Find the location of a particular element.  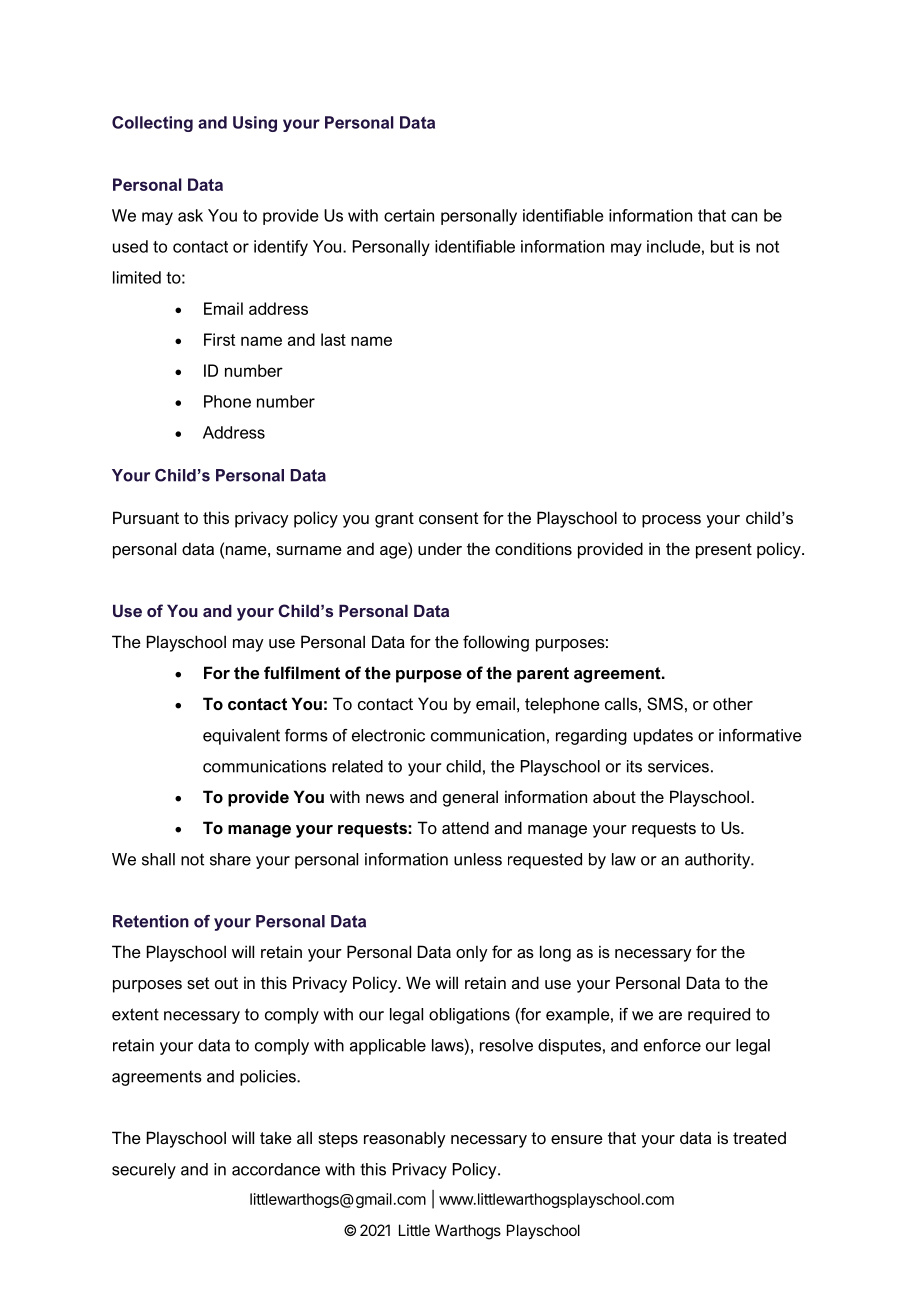

SMS is located at coordinates (665, 703).
